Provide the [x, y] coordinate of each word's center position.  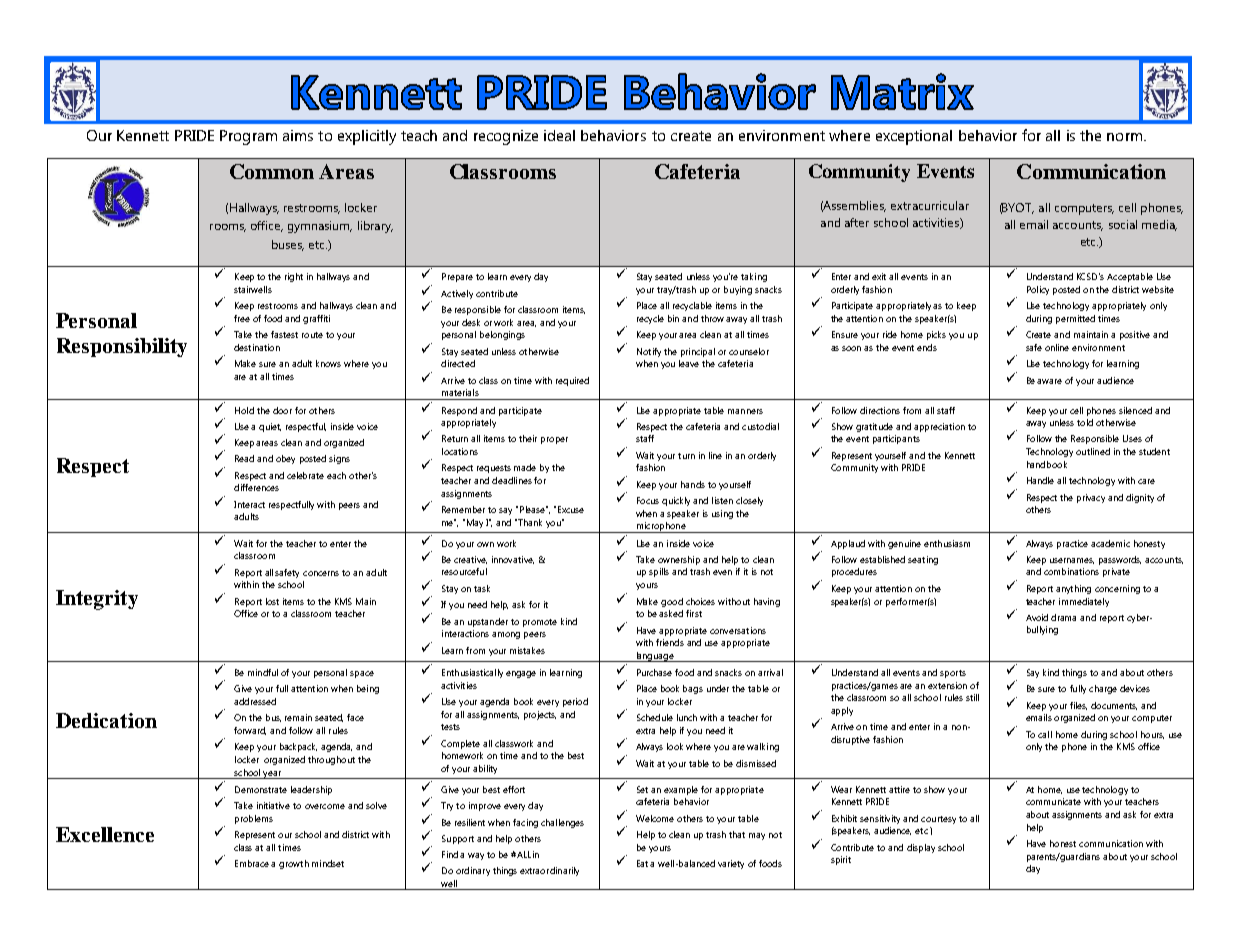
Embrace [252, 863]
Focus [648, 500]
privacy [1091, 498]
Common [272, 171]
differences [256, 487]
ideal [559, 135]
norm [1126, 137]
